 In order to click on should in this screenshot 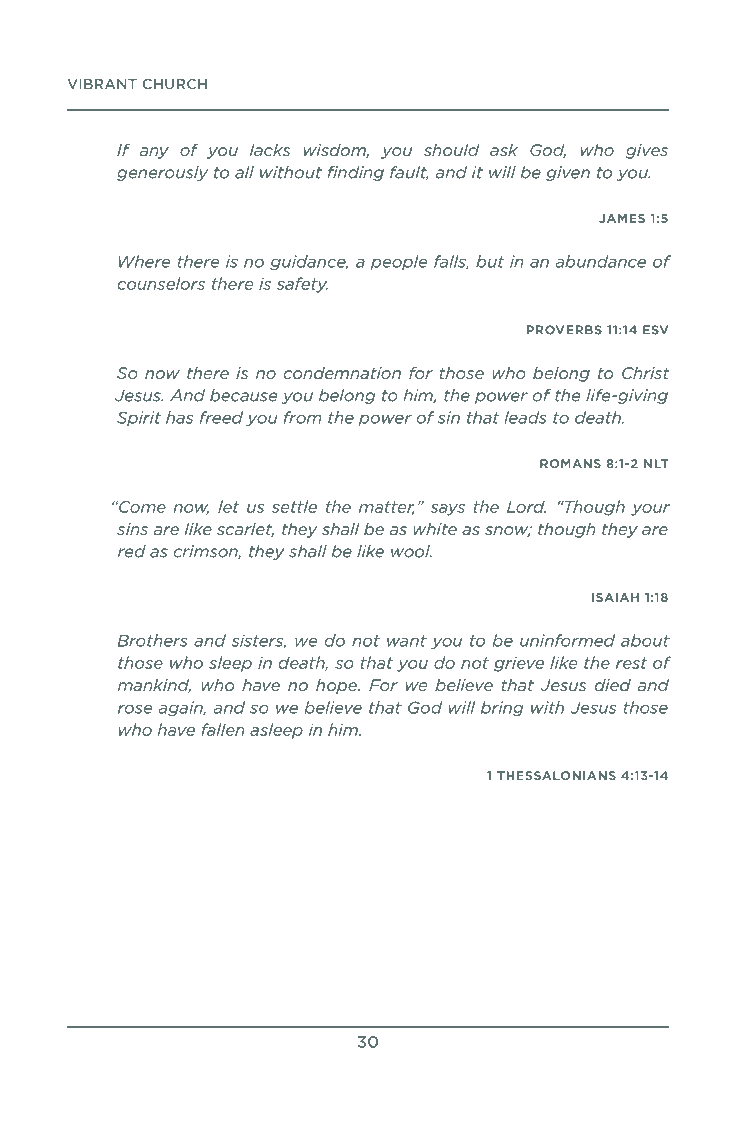, I will do `click(452, 150)`.
